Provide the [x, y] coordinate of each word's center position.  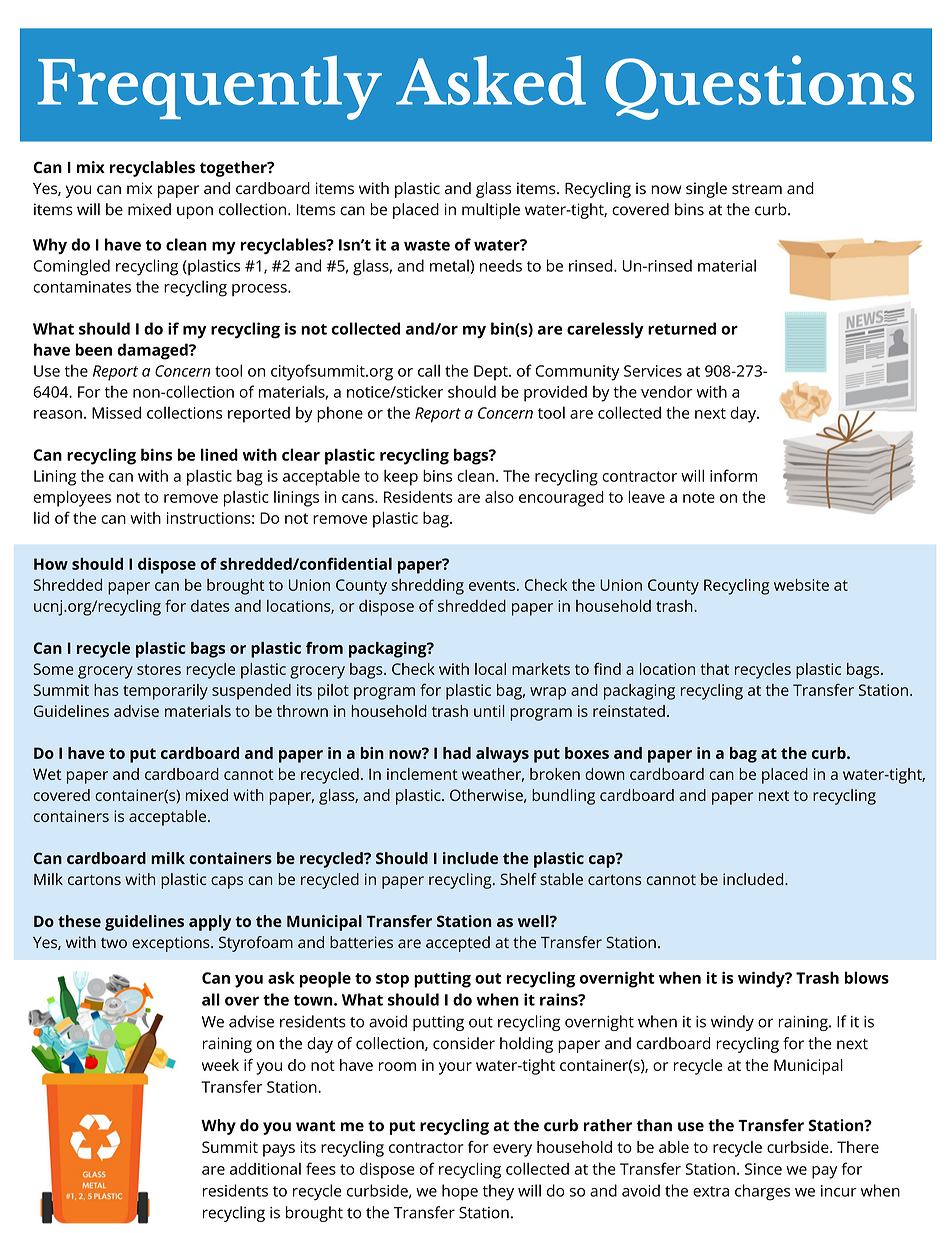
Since [763, 1169]
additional [265, 1168]
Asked [491, 80]
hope [460, 1192]
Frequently [209, 87]
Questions [760, 87]
